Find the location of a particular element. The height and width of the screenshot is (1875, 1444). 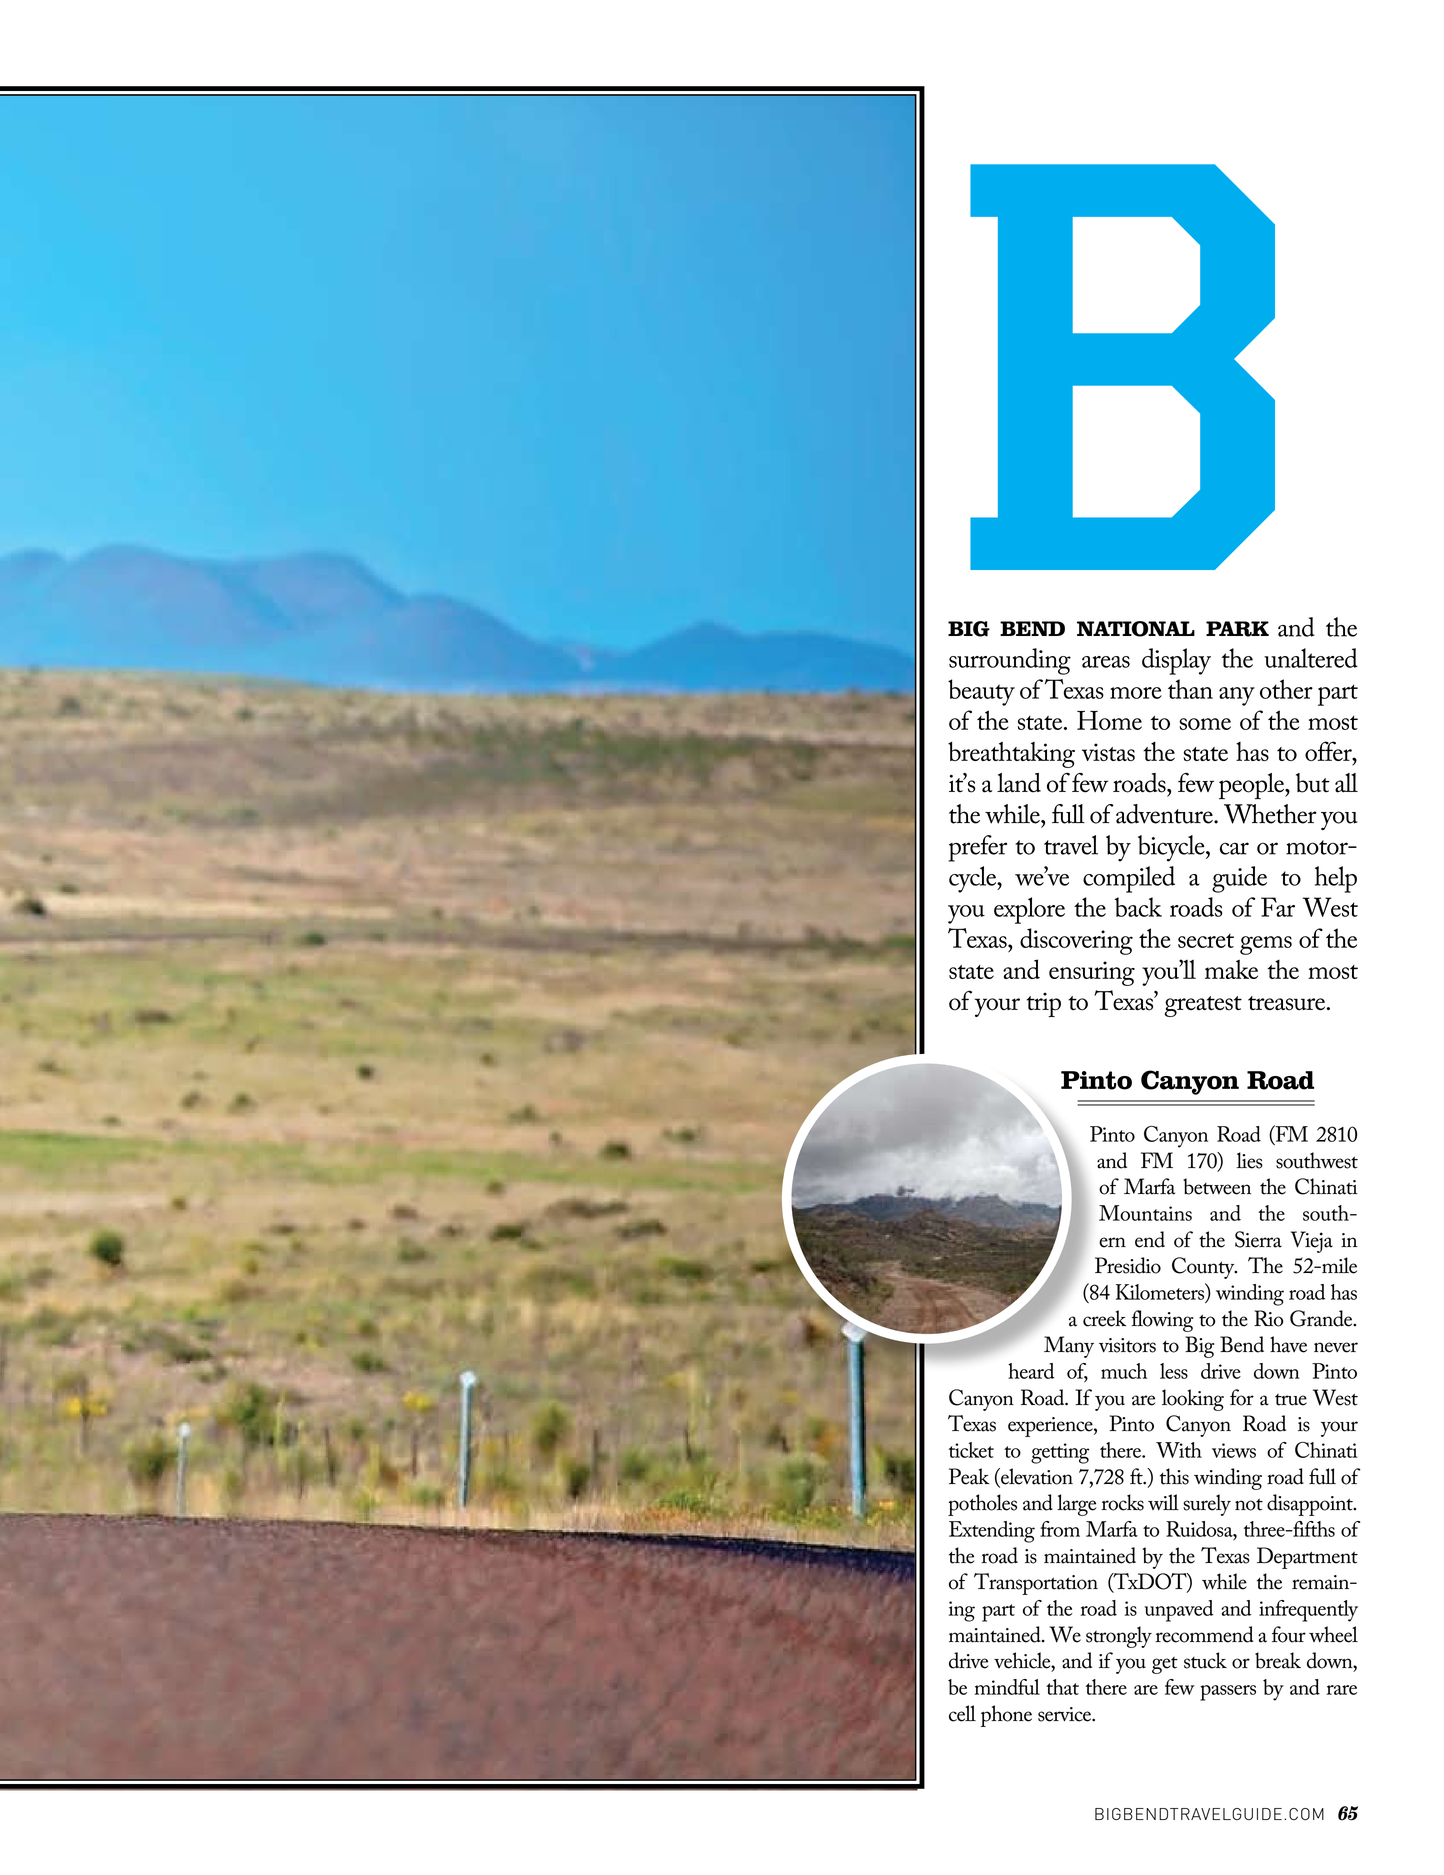

Vieja is located at coordinates (1312, 1242).
